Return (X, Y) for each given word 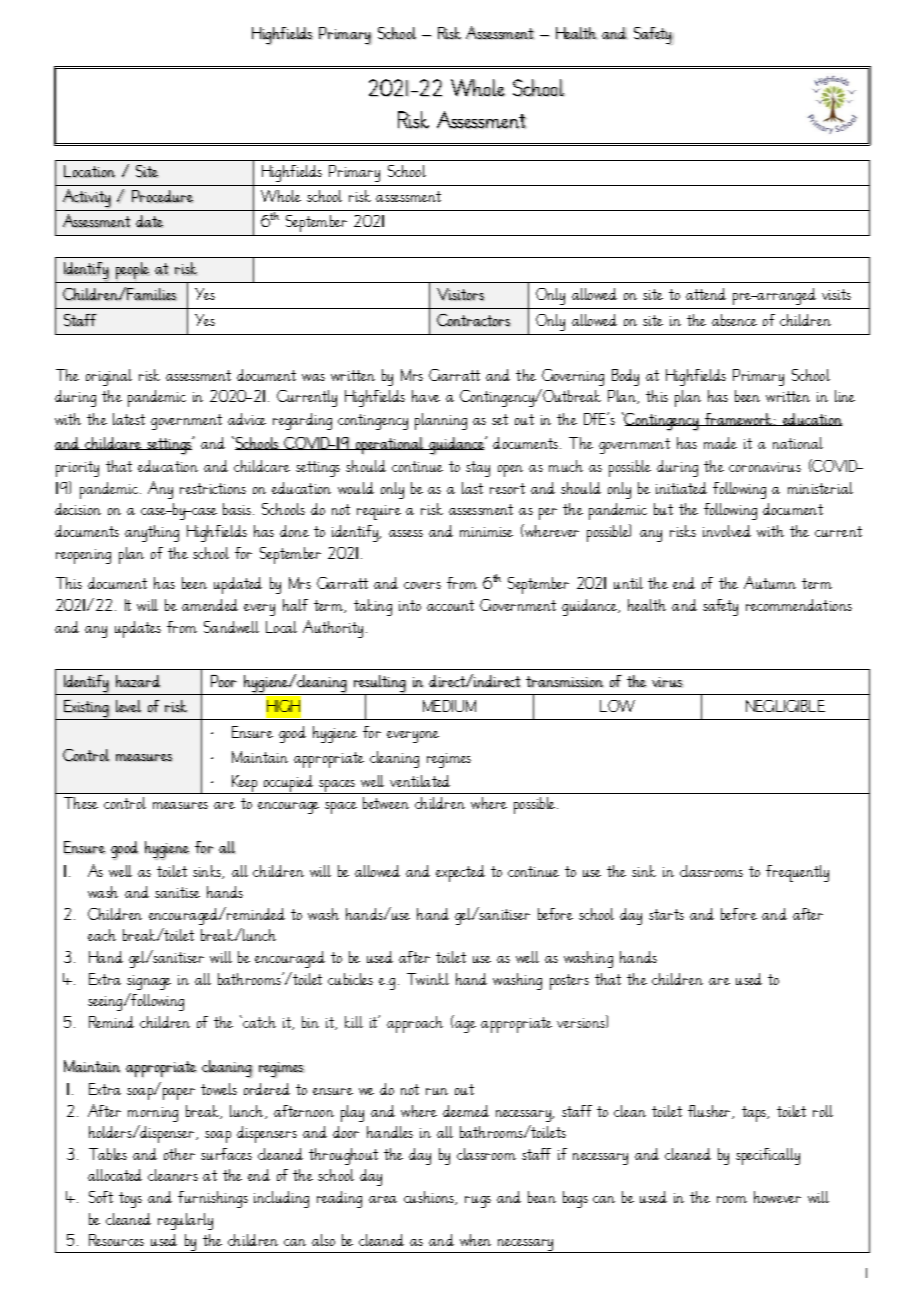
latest (129, 419)
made (720, 443)
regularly (185, 1221)
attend (706, 294)
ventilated (420, 781)
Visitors (461, 294)
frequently (797, 873)
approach (415, 1024)
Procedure (162, 196)
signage (149, 982)
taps (755, 1114)
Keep (245, 784)
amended (210, 605)
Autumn (770, 582)
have (426, 396)
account (450, 605)
